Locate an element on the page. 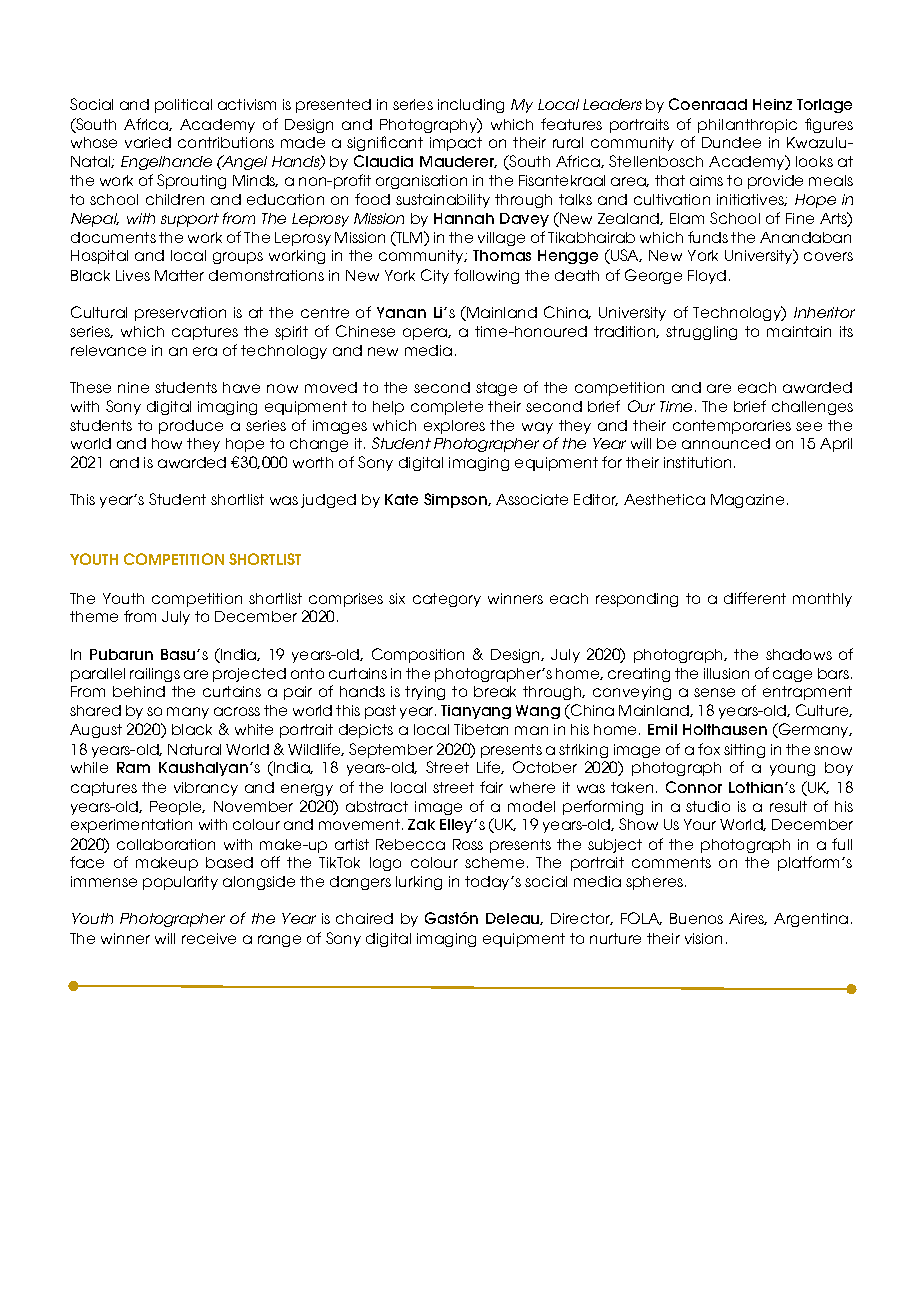 Image resolution: width=924 pixels, height=1309 pixels. following is located at coordinates (486, 276).
